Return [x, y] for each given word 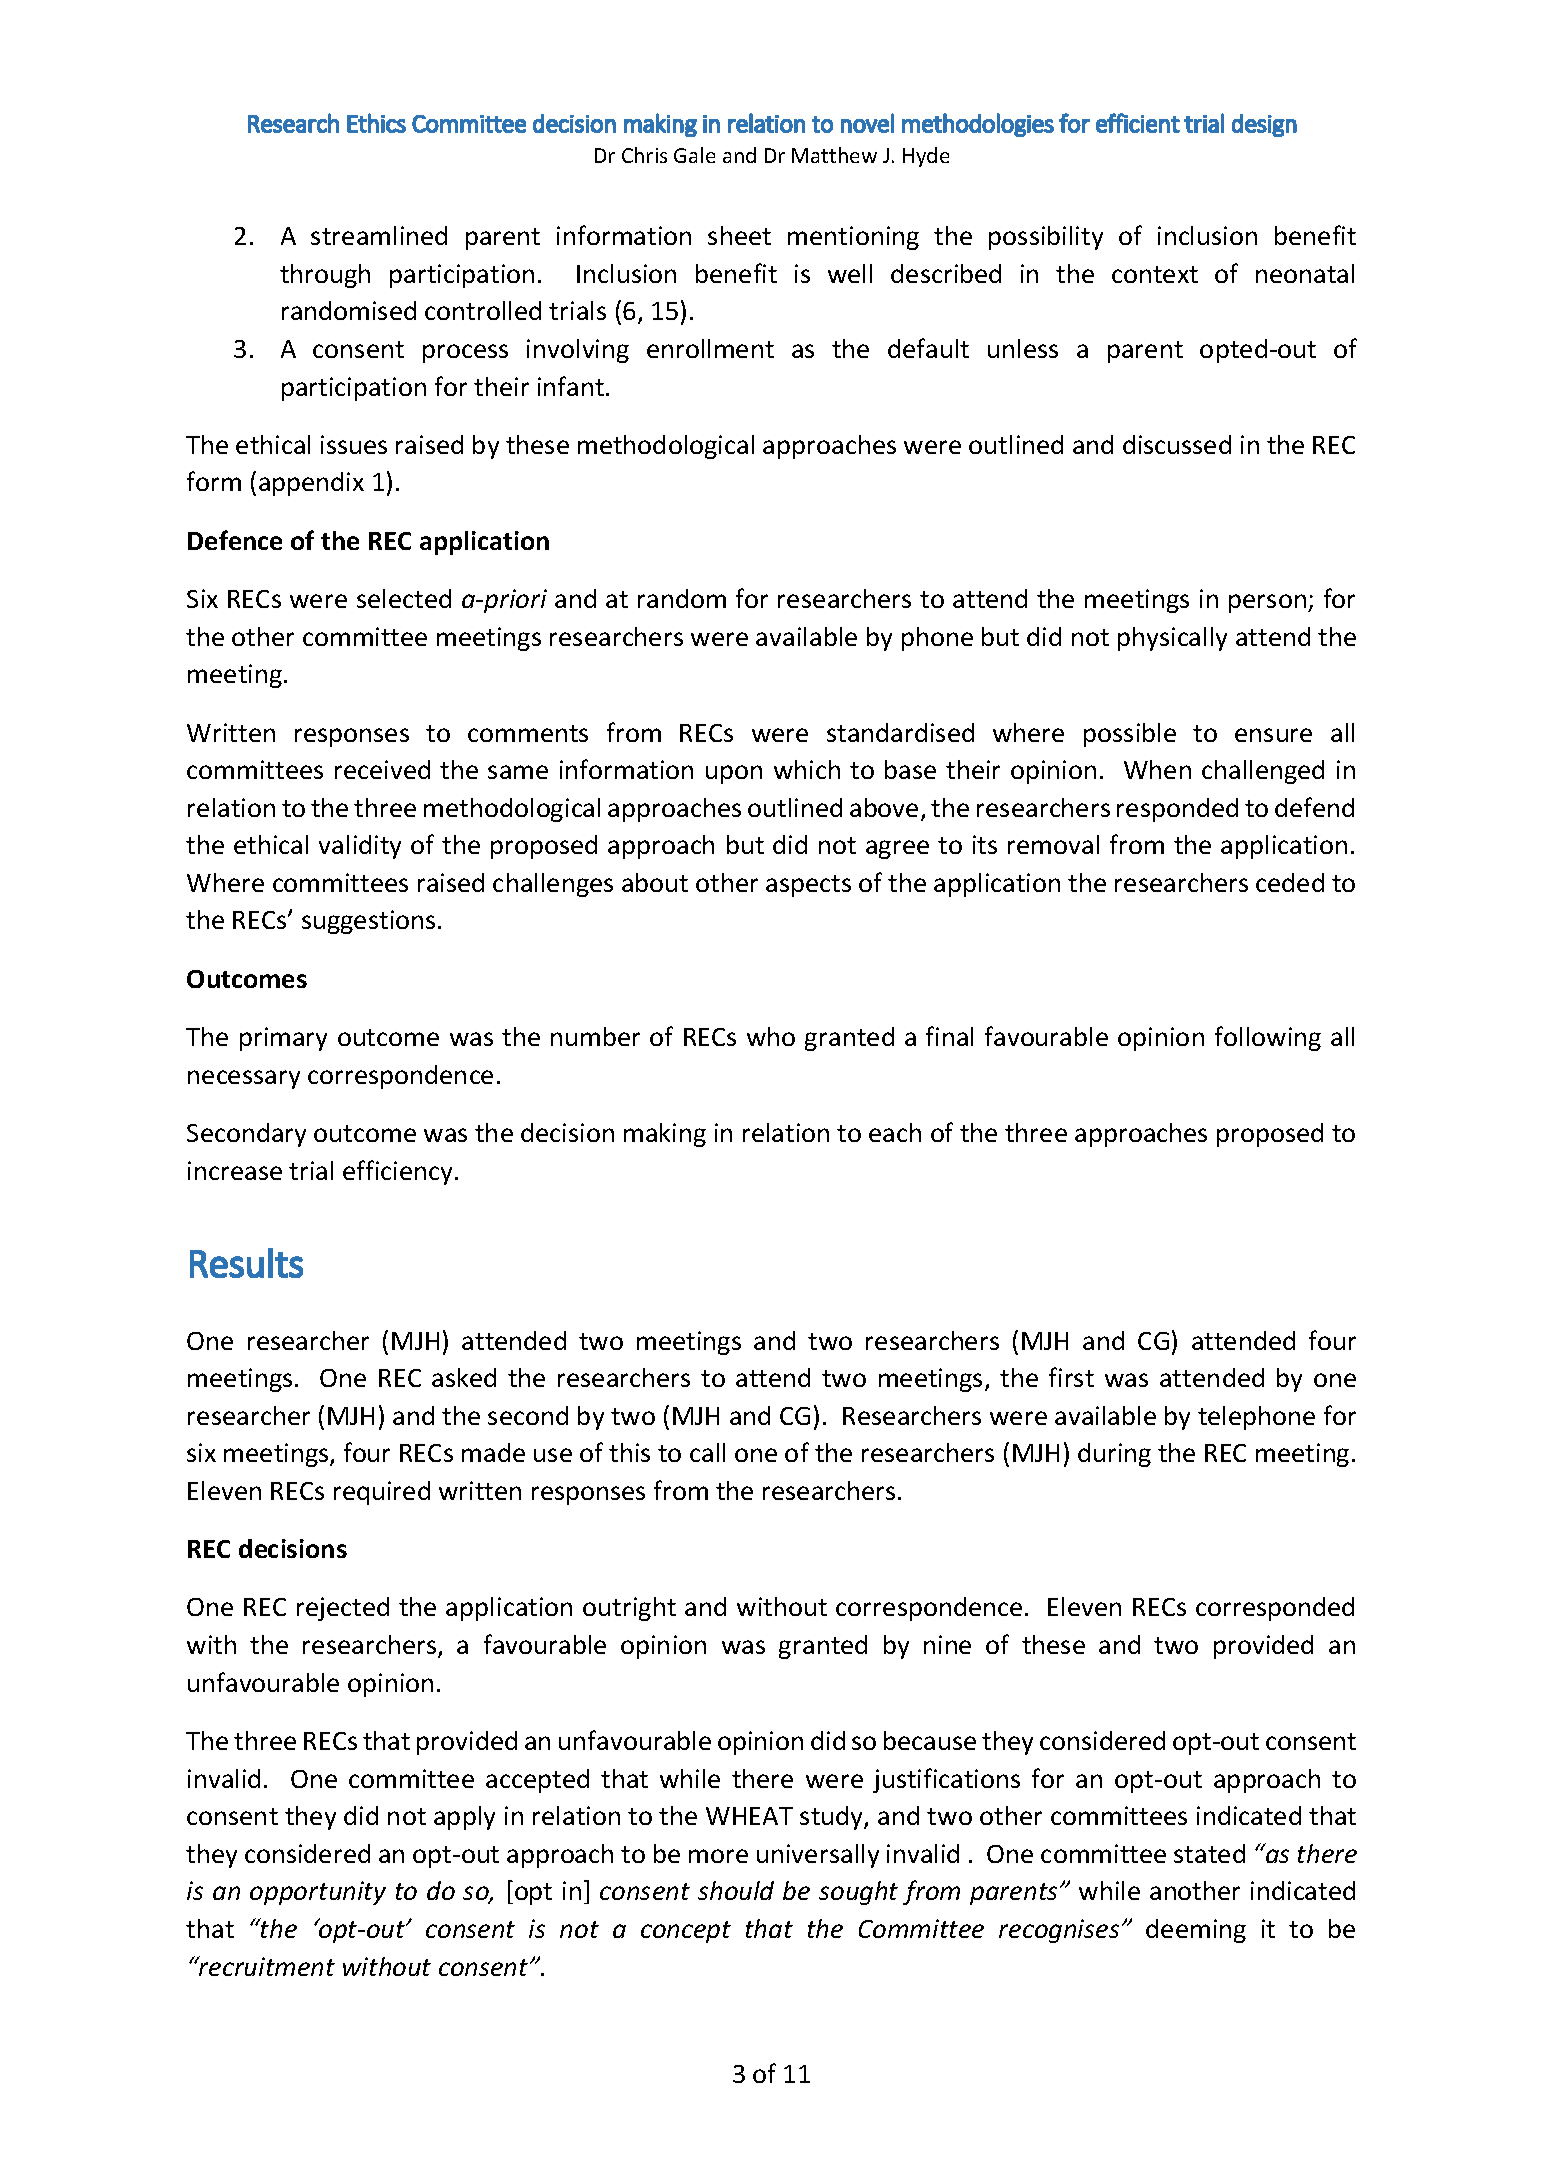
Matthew [834, 155]
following [1268, 1038]
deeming [1196, 1931]
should [736, 1890]
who [771, 1036]
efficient [1138, 123]
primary [283, 1039]
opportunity [318, 1893]
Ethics [376, 123]
